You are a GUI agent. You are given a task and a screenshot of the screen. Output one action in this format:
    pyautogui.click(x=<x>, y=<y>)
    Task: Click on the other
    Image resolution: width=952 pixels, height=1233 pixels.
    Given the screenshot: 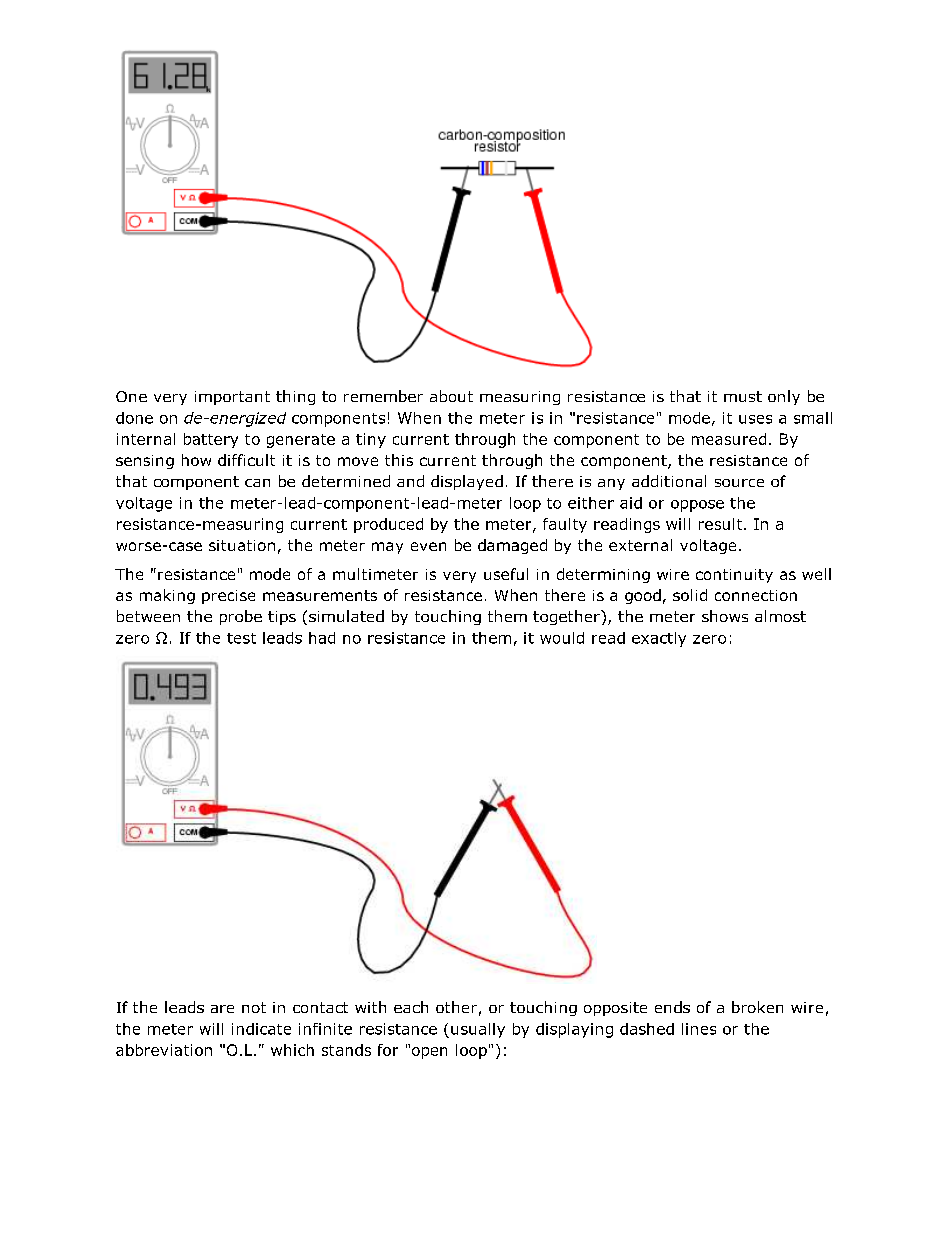 What is the action you would take?
    pyautogui.click(x=456, y=1007)
